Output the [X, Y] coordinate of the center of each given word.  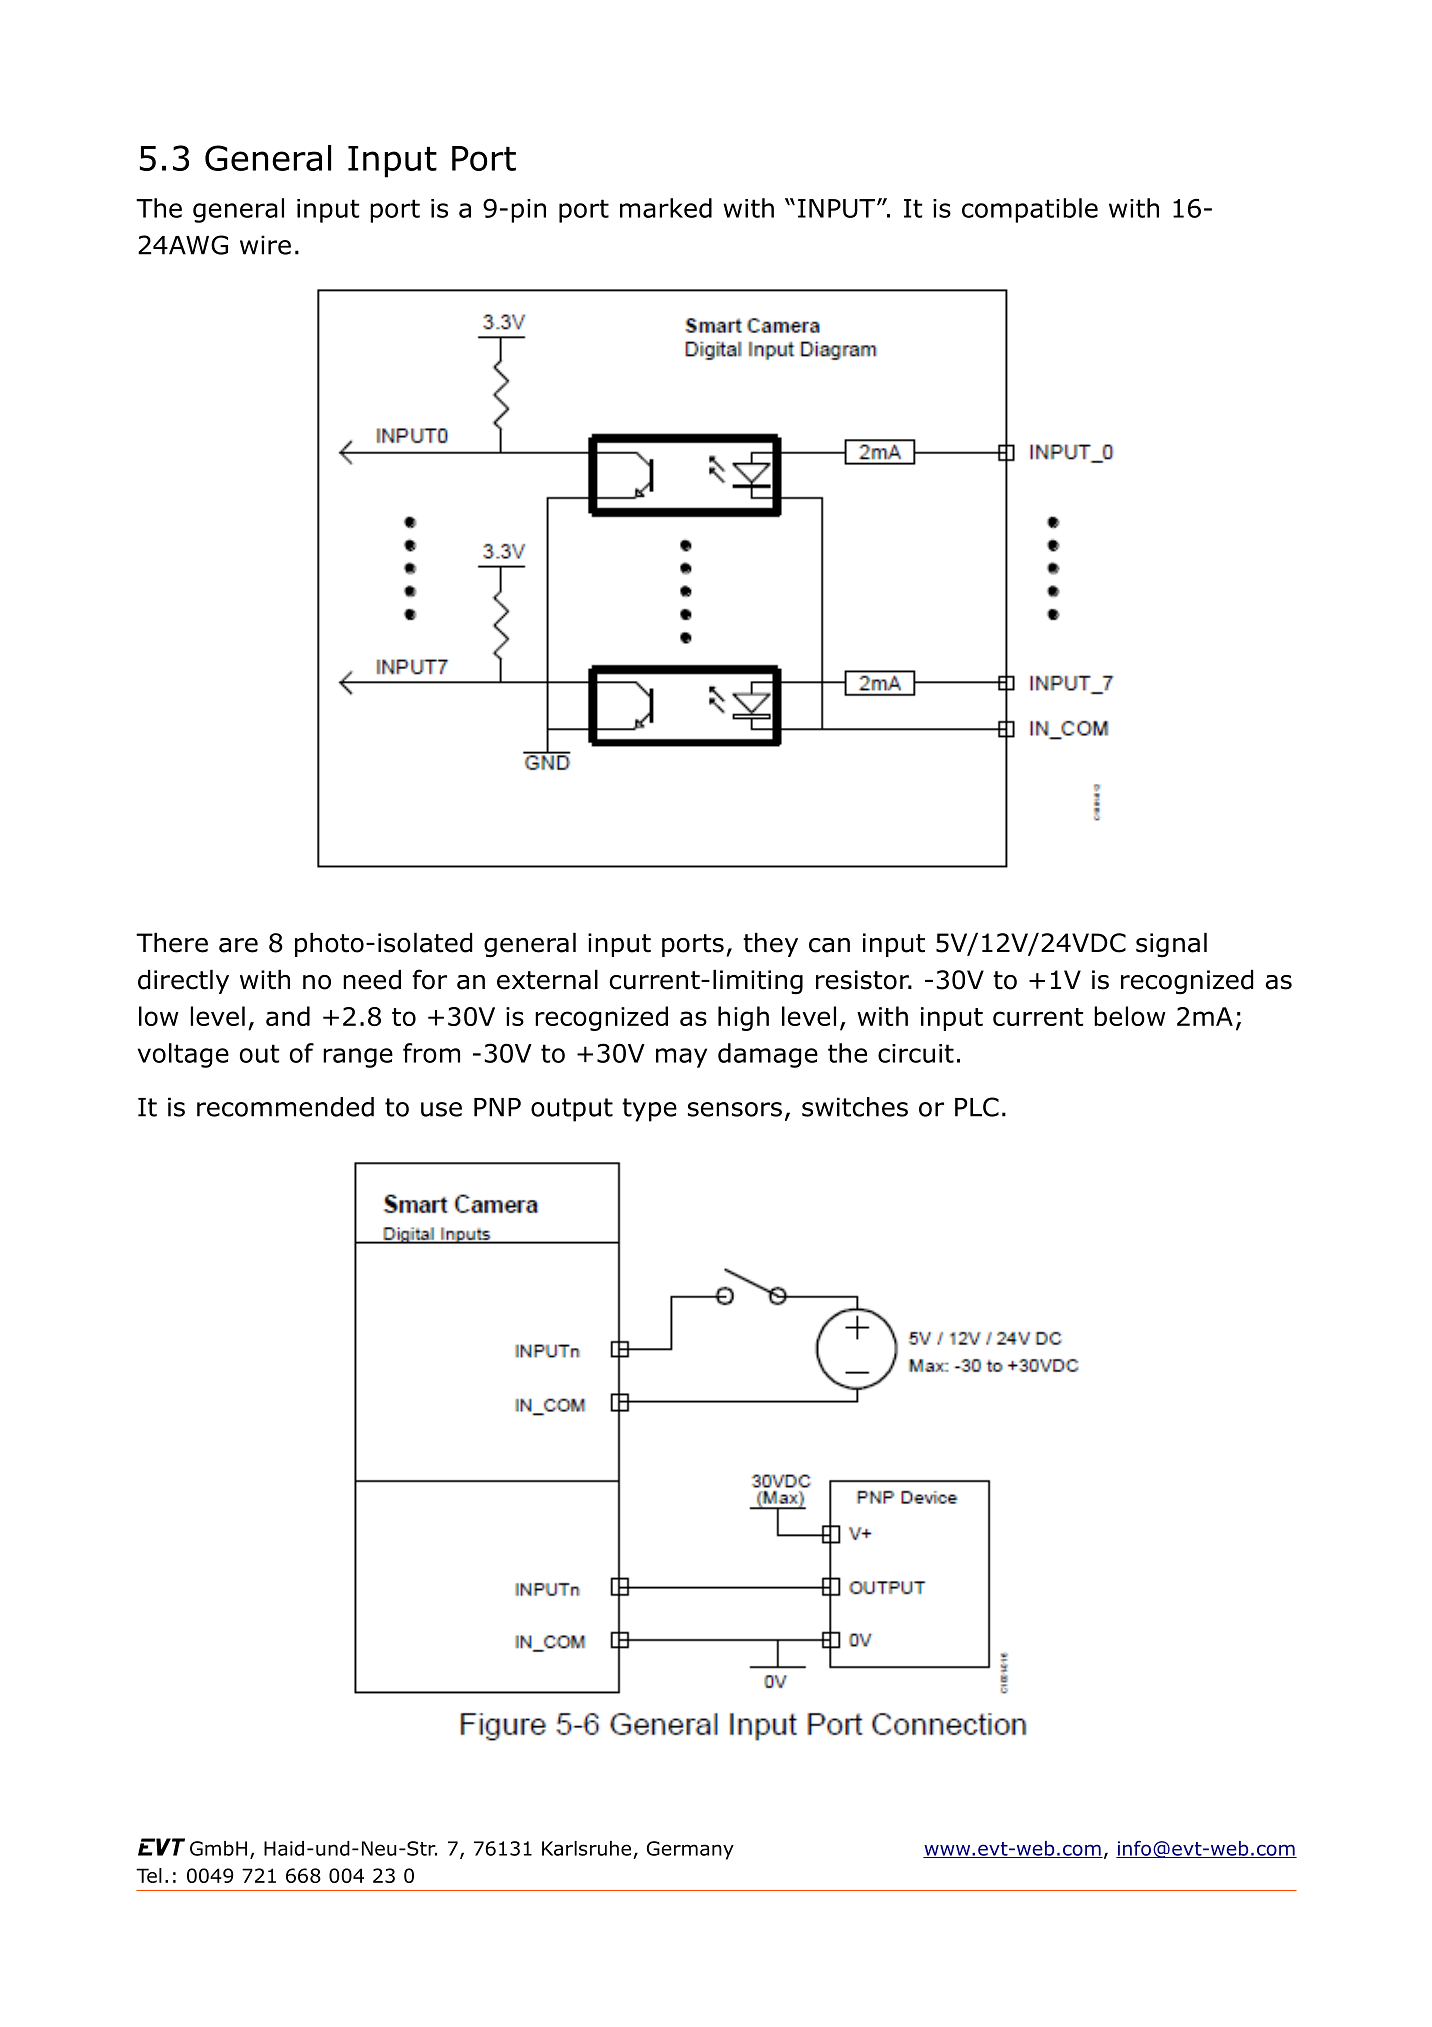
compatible [1030, 210]
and [288, 1016]
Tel [149, 1875]
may [681, 1058]
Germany [690, 1850]
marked [666, 208]
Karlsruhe [586, 1848]
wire [265, 245]
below [1130, 1016]
